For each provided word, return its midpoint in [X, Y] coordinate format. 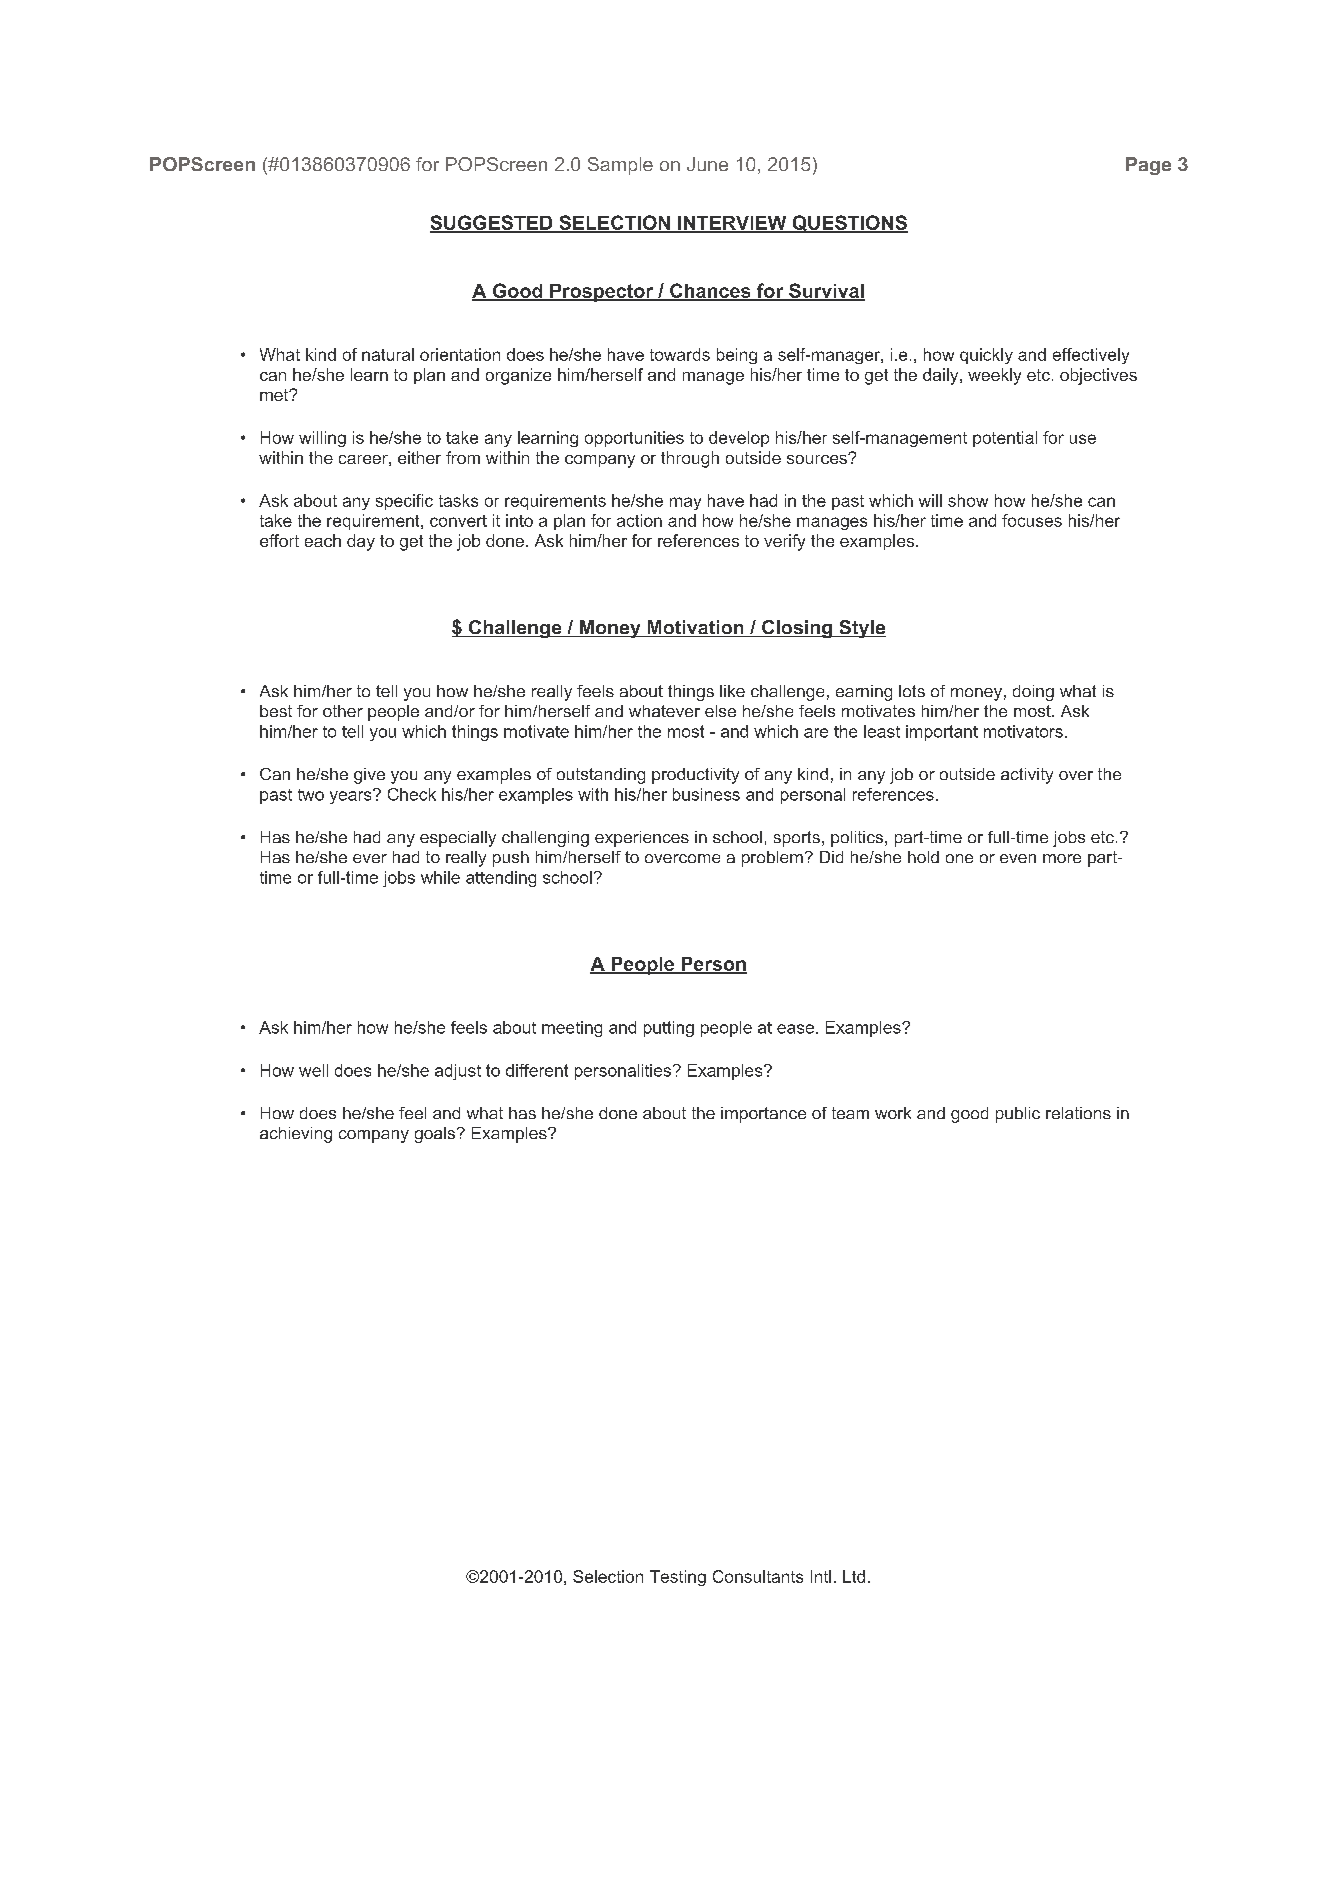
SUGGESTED [492, 223]
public [1018, 1115]
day [361, 542]
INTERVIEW [732, 224]
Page [1148, 166]
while [440, 877]
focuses [1032, 520]
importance [763, 1115]
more [1062, 858]
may [685, 503]
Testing [678, 1578]
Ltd [854, 1576]
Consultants [758, 1576]
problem [772, 859]
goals [436, 1135]
